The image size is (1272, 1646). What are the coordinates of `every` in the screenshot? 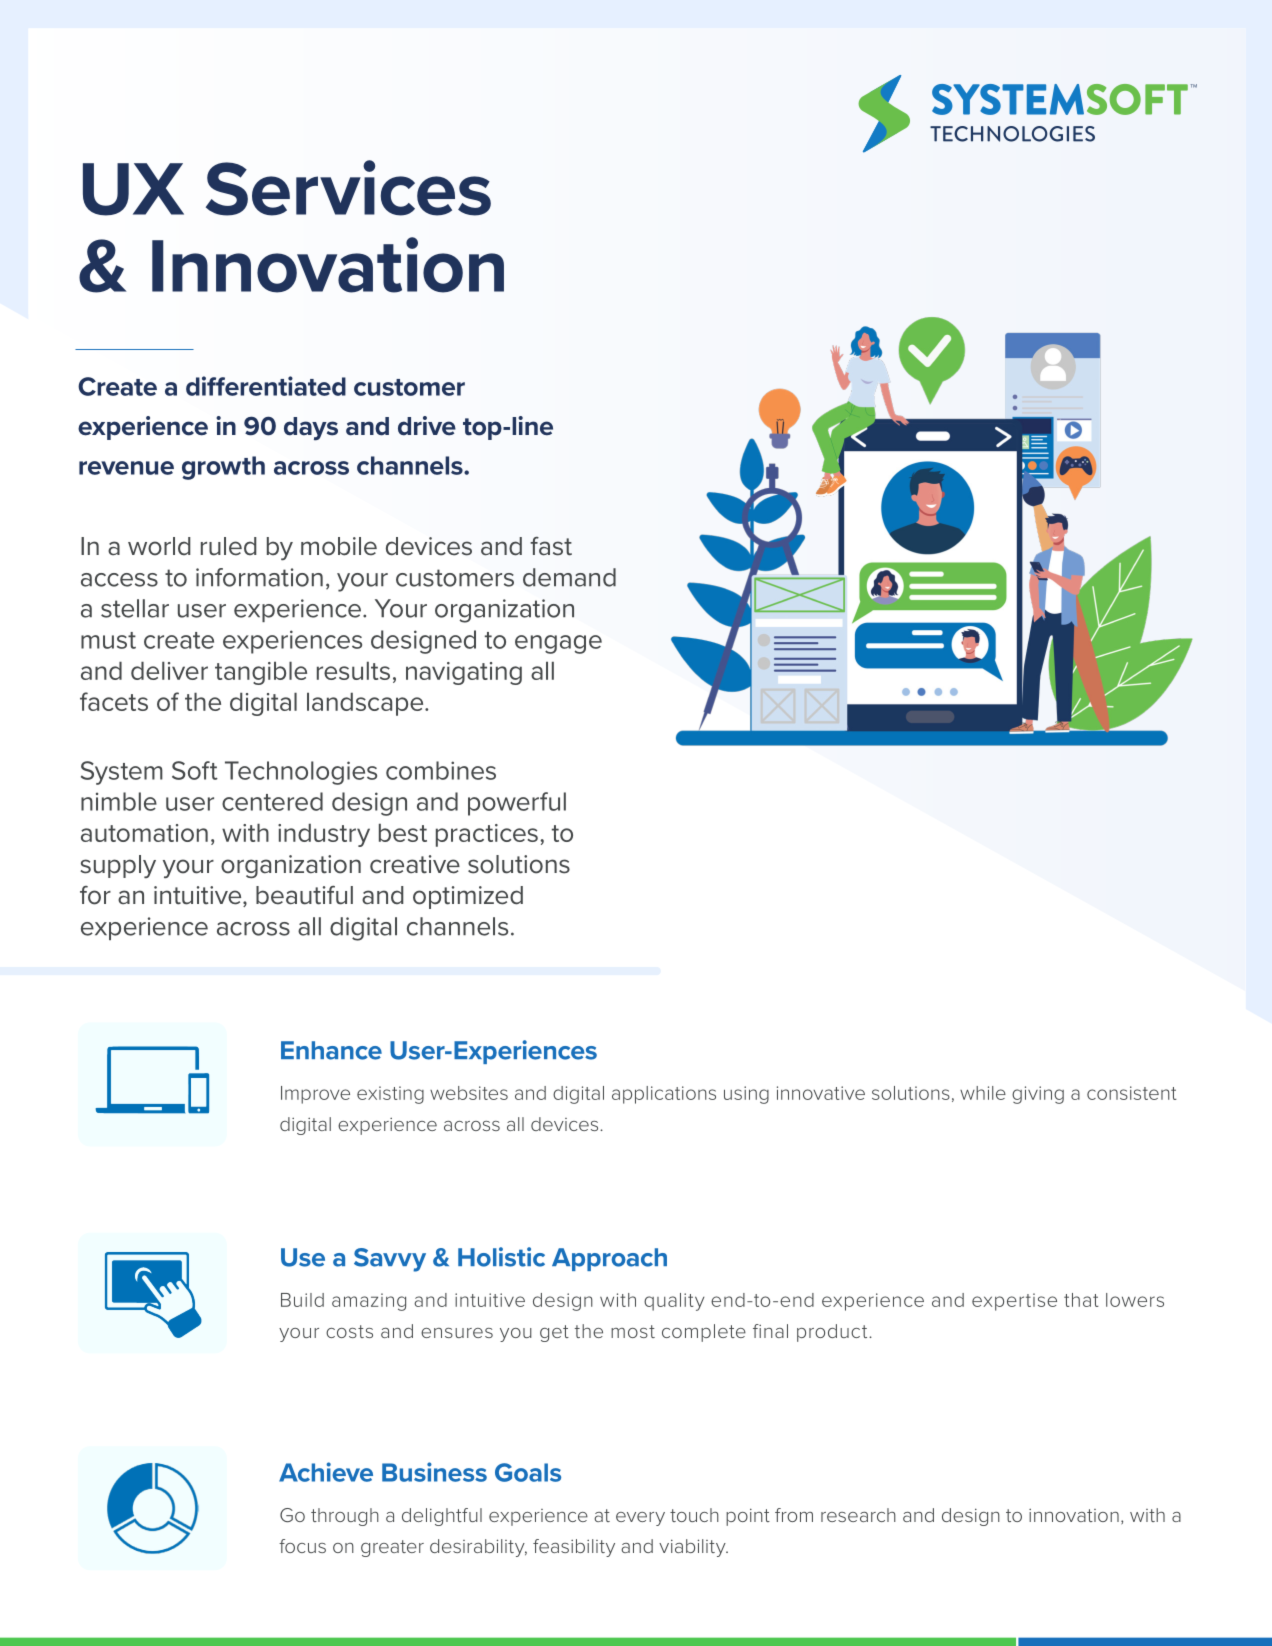 It's located at (640, 1519).
